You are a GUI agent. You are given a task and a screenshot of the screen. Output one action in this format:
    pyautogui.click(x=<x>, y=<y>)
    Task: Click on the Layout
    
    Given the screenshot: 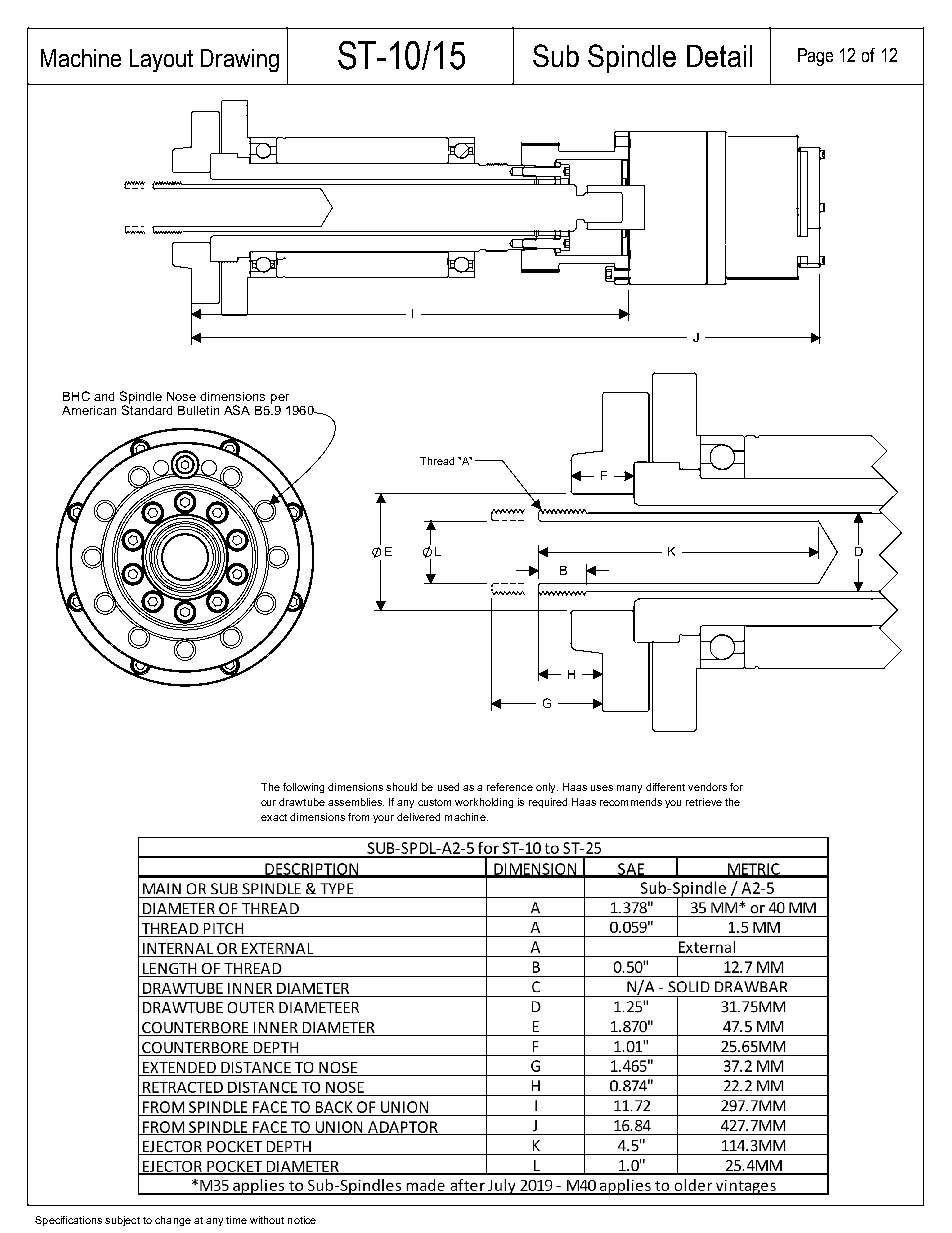 What is the action you would take?
    pyautogui.click(x=161, y=60)
